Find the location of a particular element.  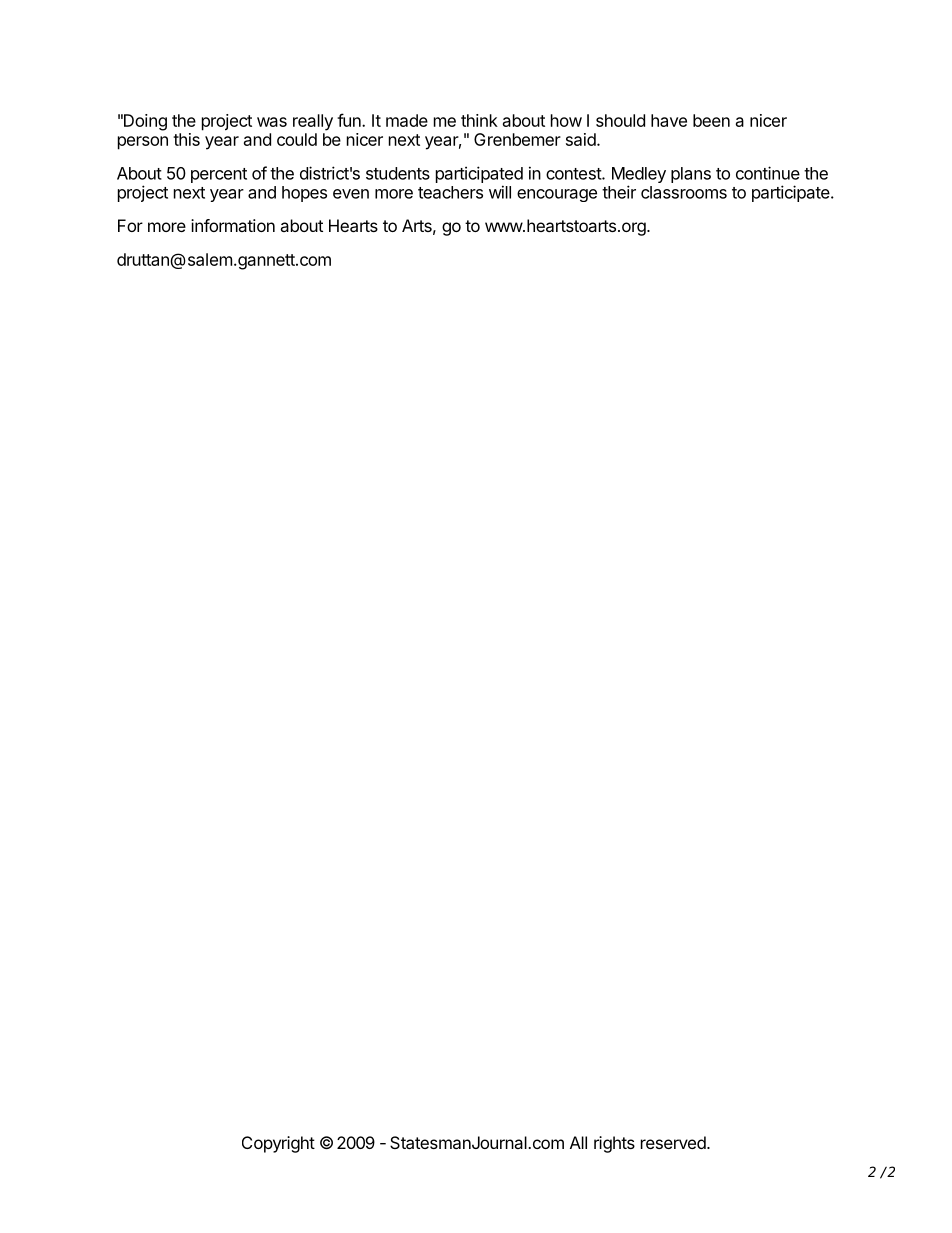

rights is located at coordinates (614, 1144).
